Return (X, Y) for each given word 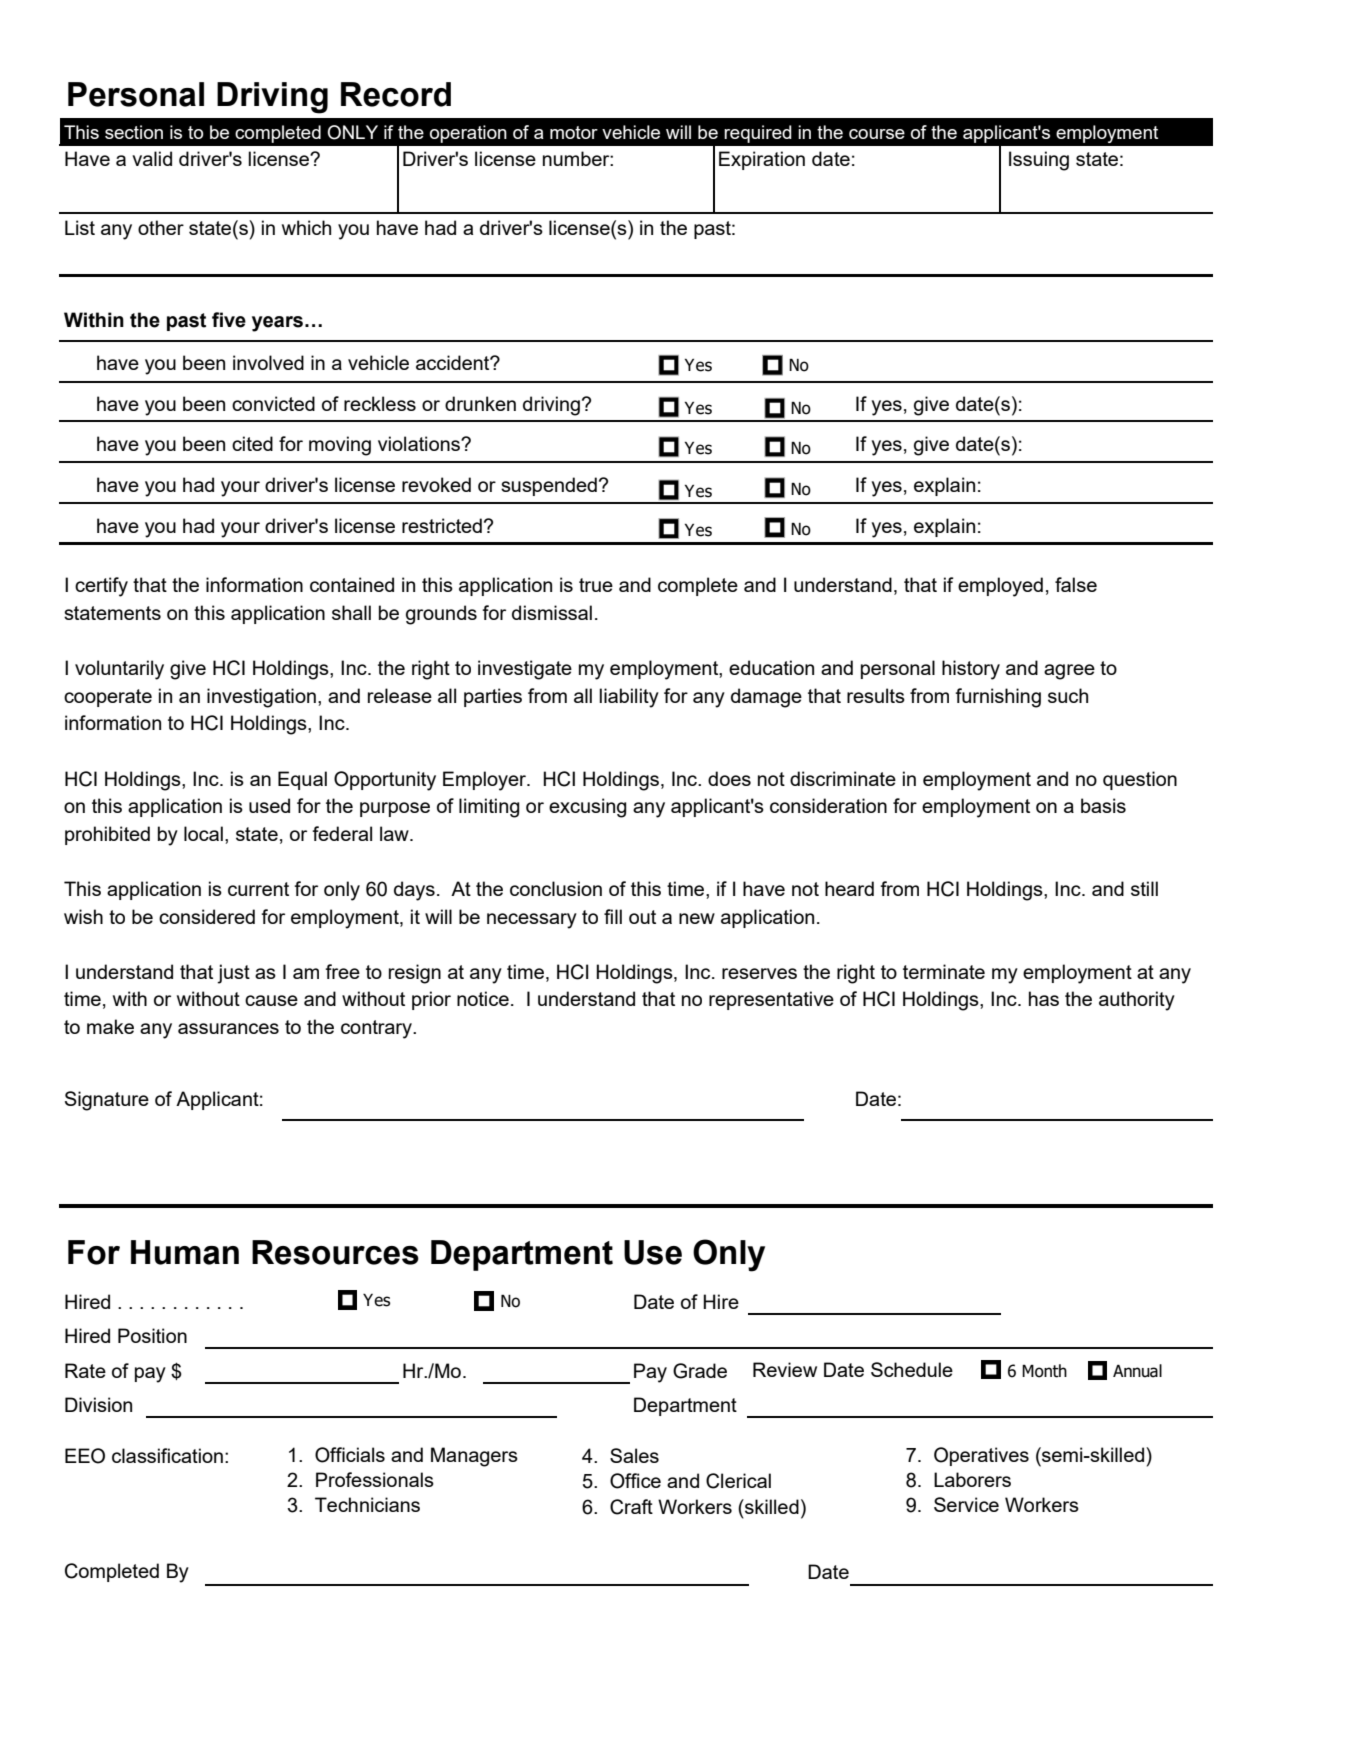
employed (1000, 587)
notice (483, 998)
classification (167, 1455)
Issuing (1039, 161)
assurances (228, 1028)
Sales (634, 1455)
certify (101, 587)
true (596, 585)
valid (152, 158)
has (1044, 998)
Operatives (981, 1456)
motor (574, 132)
